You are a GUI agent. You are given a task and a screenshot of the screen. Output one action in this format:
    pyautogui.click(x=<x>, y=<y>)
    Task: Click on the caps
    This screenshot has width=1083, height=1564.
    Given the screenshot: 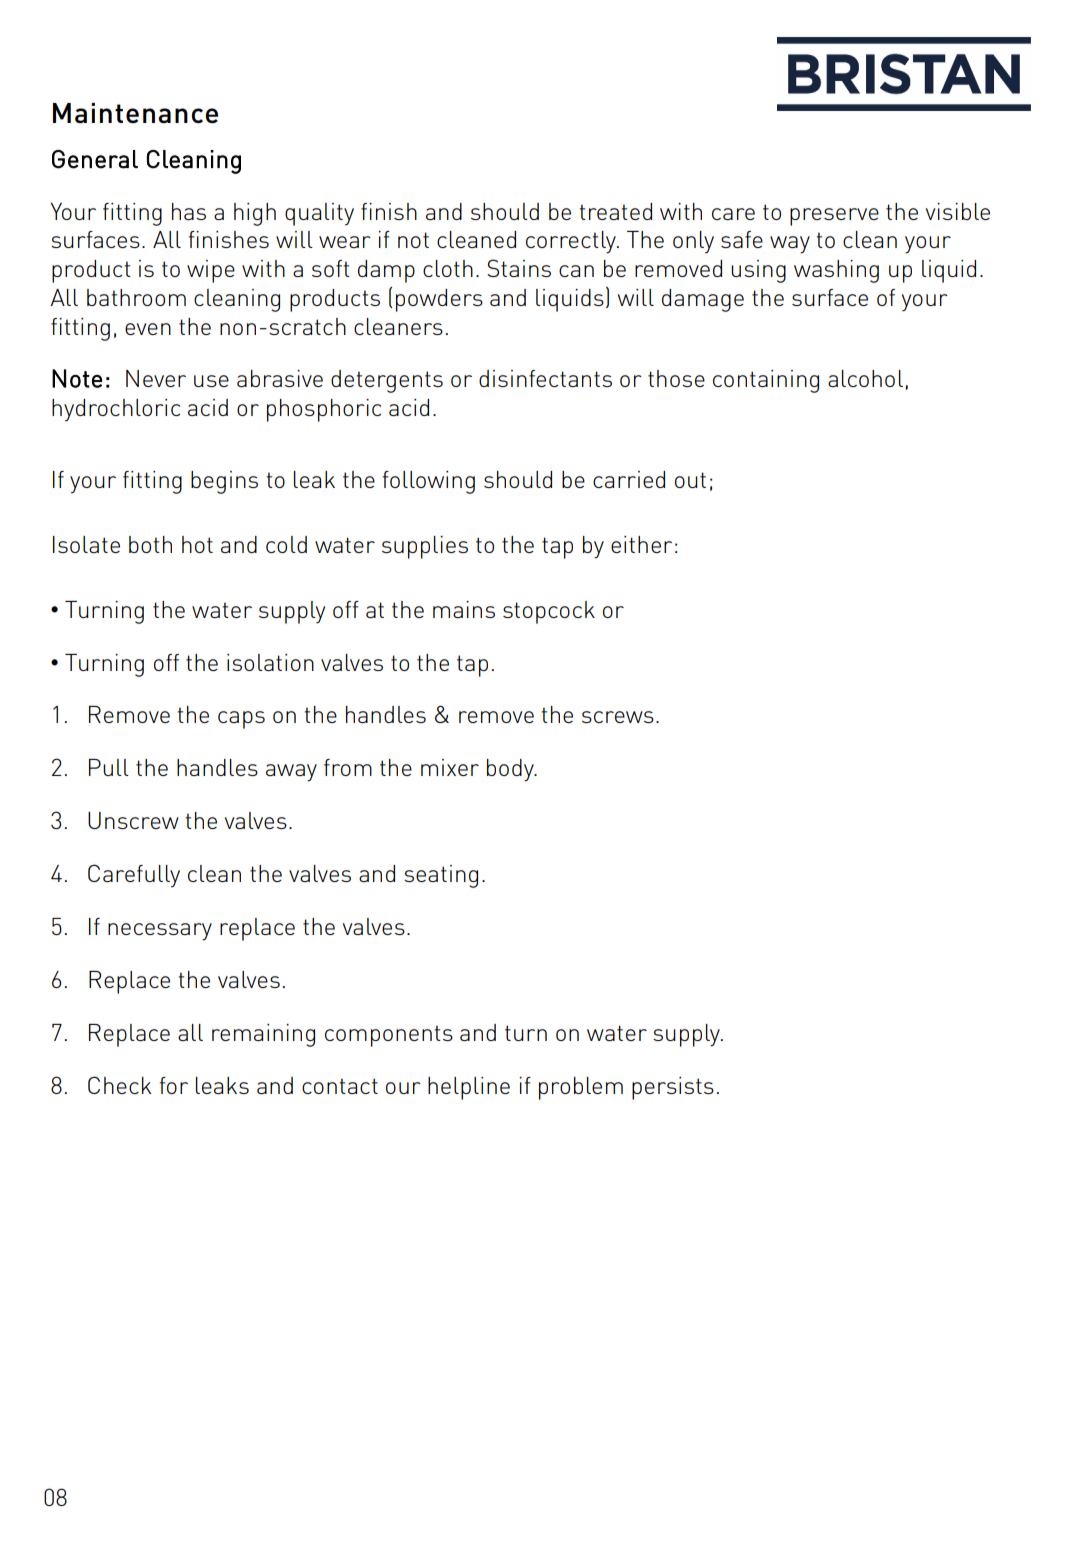 What is the action you would take?
    pyautogui.click(x=241, y=720)
